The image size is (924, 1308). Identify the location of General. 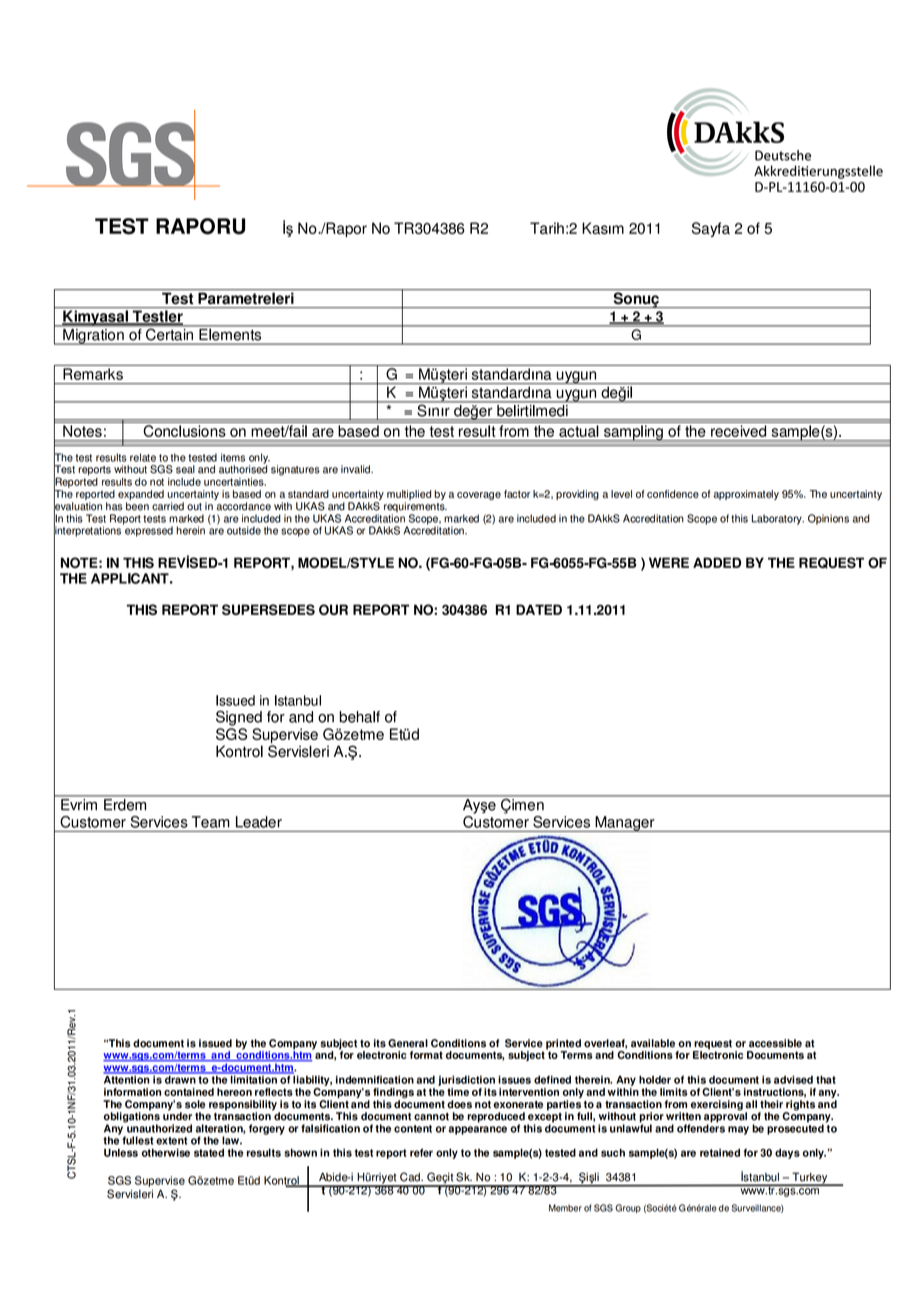
(408, 1043).
